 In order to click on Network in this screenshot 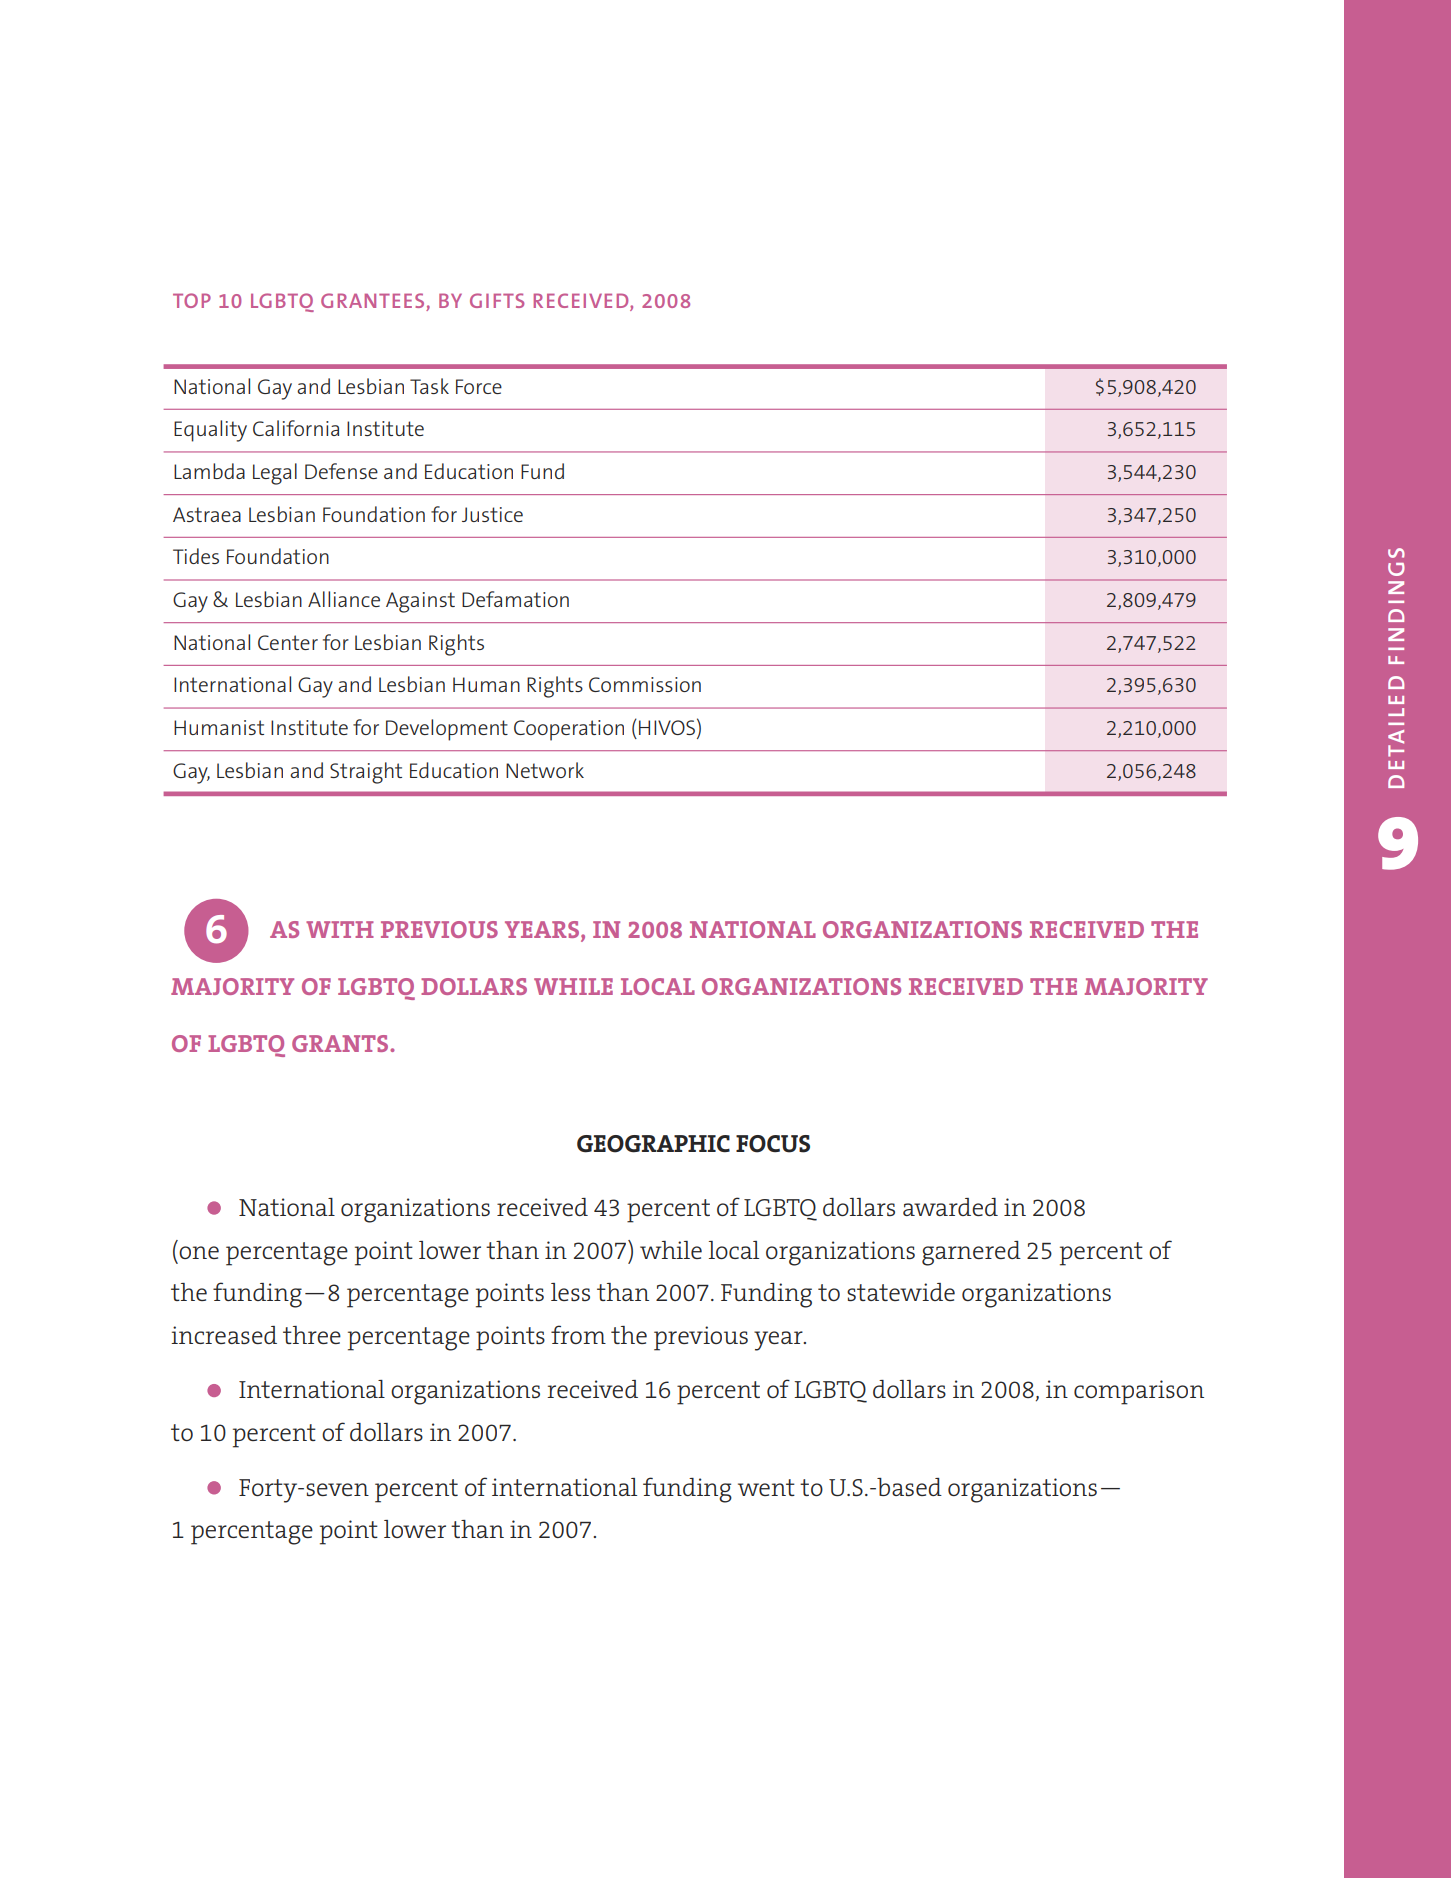, I will do `click(545, 770)`.
